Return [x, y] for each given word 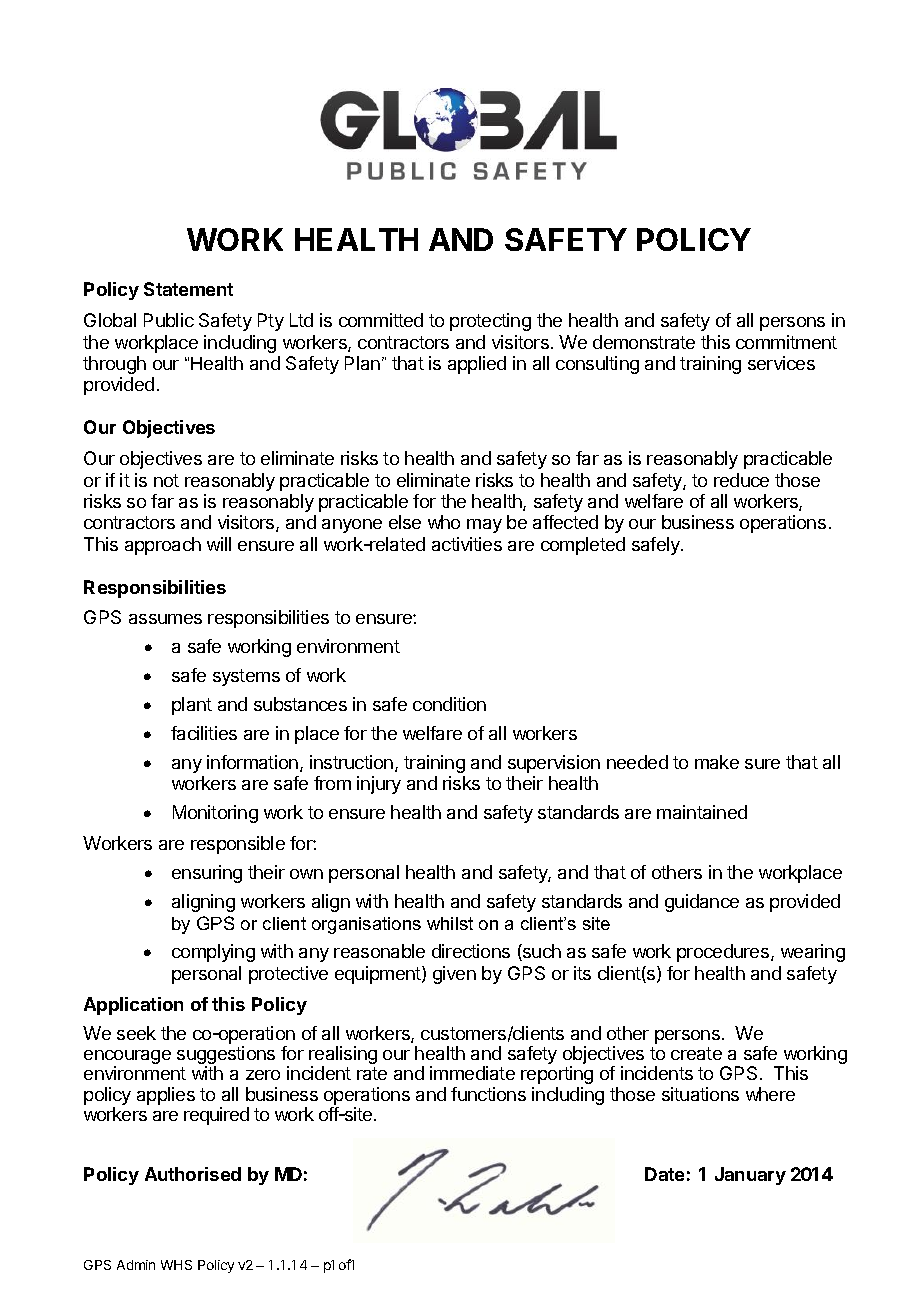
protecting [490, 322]
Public [169, 320]
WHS [176, 1265]
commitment [786, 342]
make [717, 762]
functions [488, 1094]
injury [379, 785]
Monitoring [215, 814]
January [750, 1176]
